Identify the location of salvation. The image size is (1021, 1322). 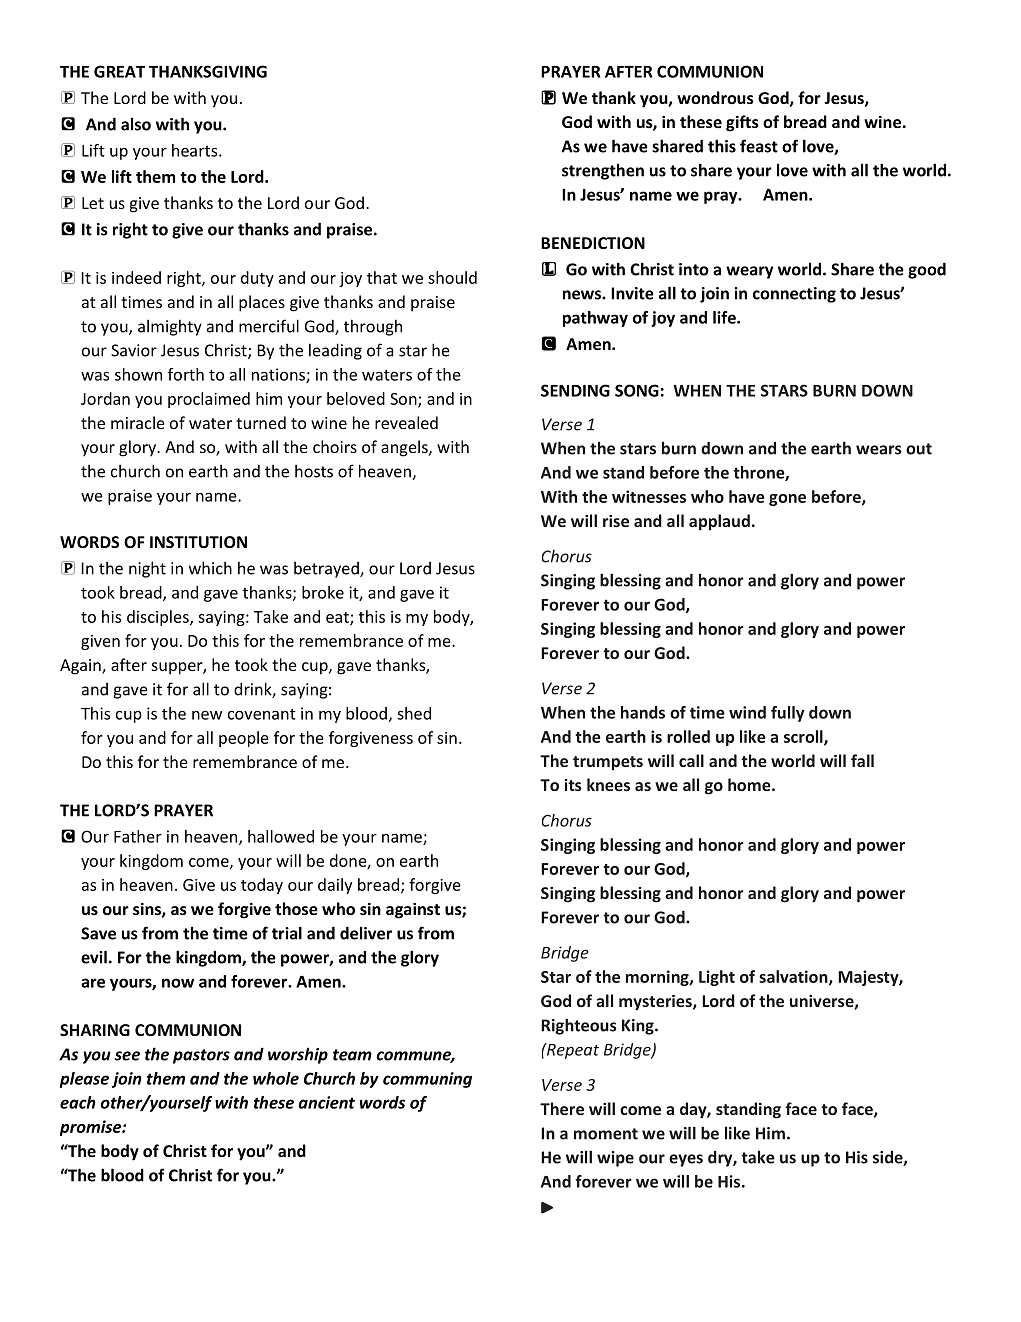
(794, 977).
